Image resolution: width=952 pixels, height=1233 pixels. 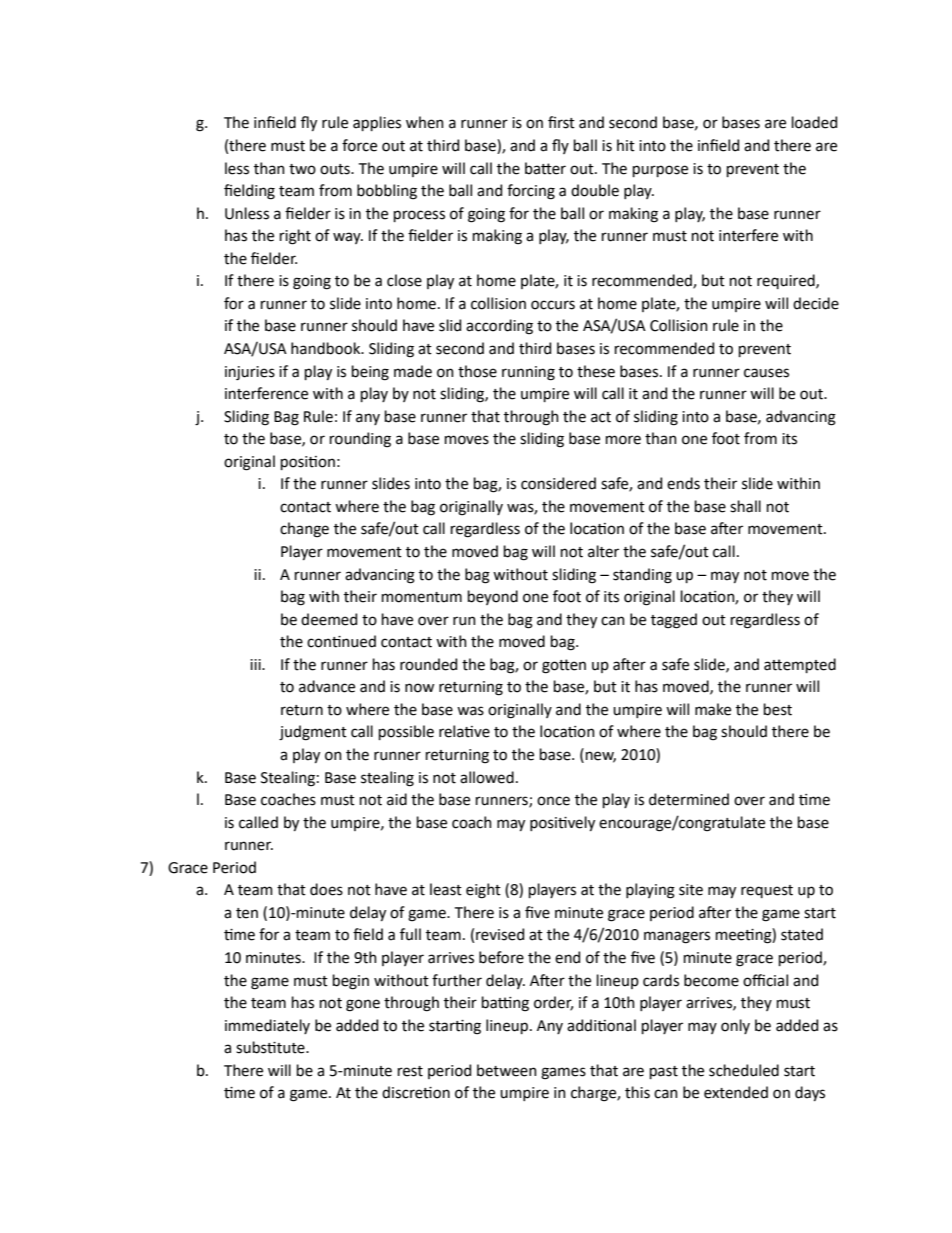 I want to click on deemed, so click(x=329, y=619).
